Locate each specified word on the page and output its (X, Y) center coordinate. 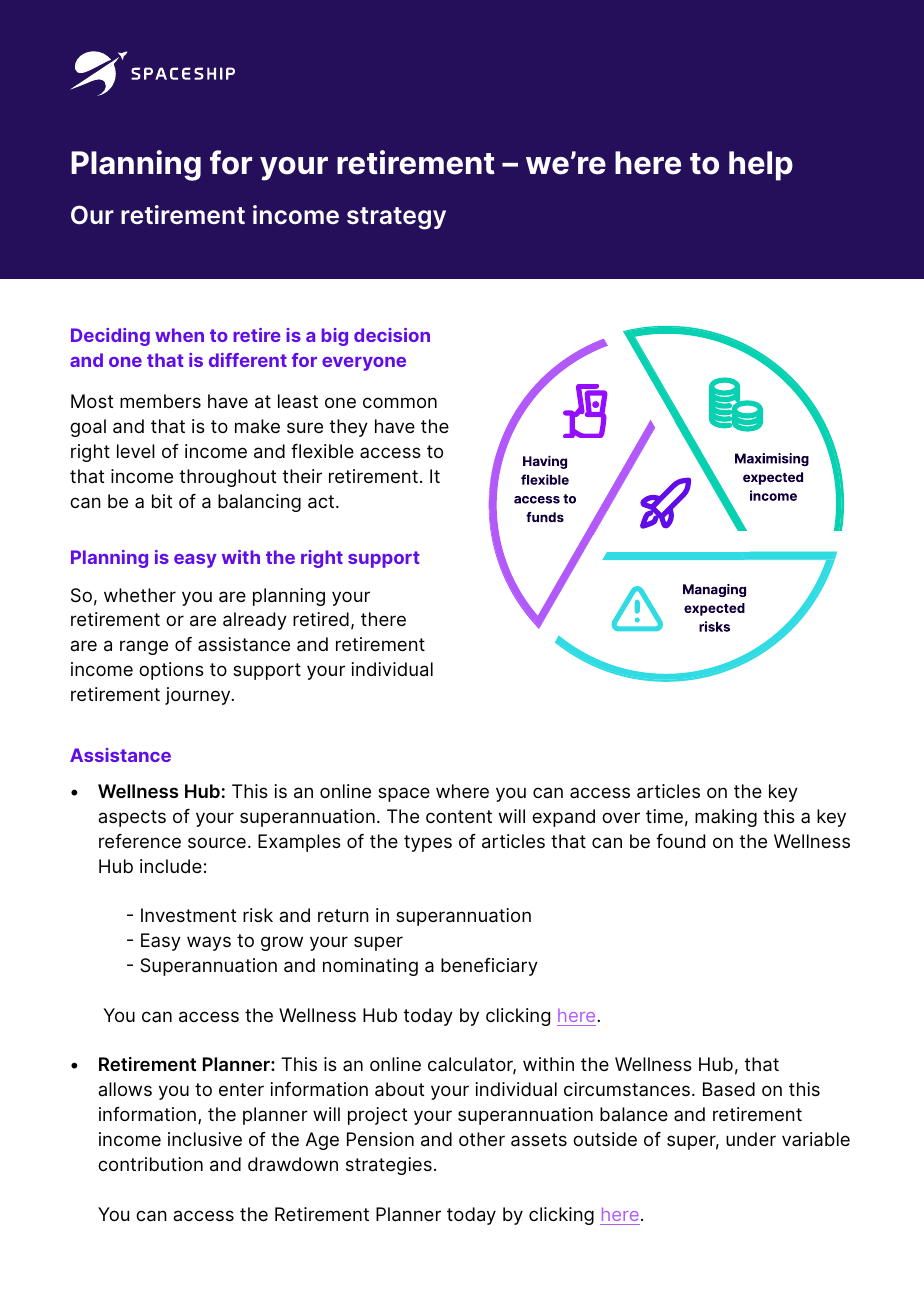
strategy (396, 218)
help (761, 166)
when (179, 335)
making (726, 818)
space (404, 794)
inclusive (205, 1139)
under (751, 1139)
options (171, 671)
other (482, 1139)
